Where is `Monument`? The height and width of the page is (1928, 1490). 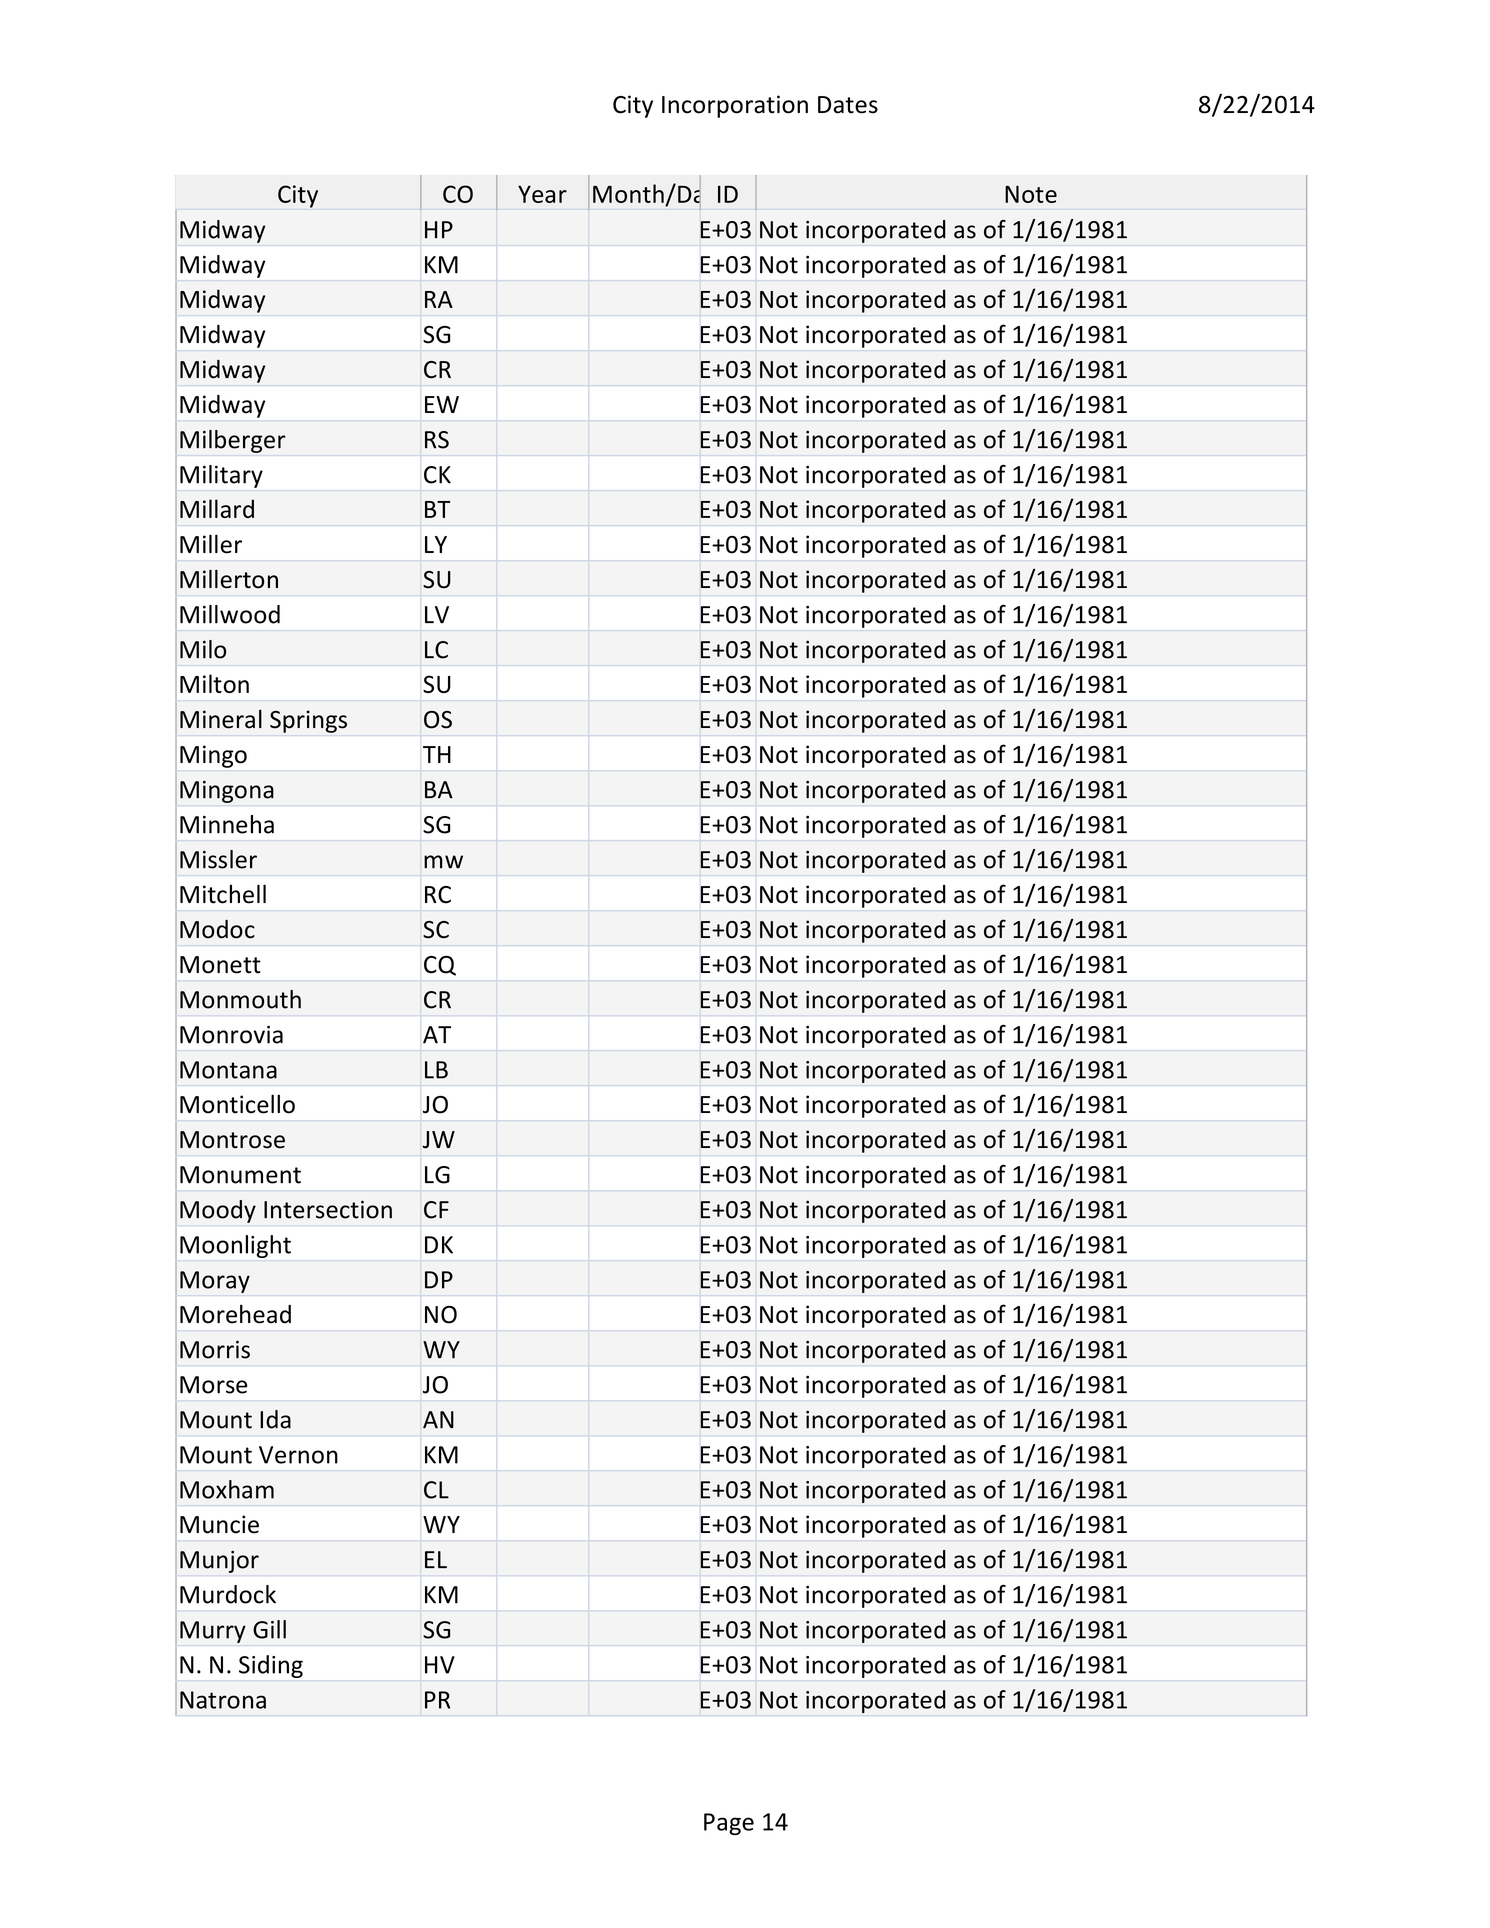 Monument is located at coordinates (240, 1175).
